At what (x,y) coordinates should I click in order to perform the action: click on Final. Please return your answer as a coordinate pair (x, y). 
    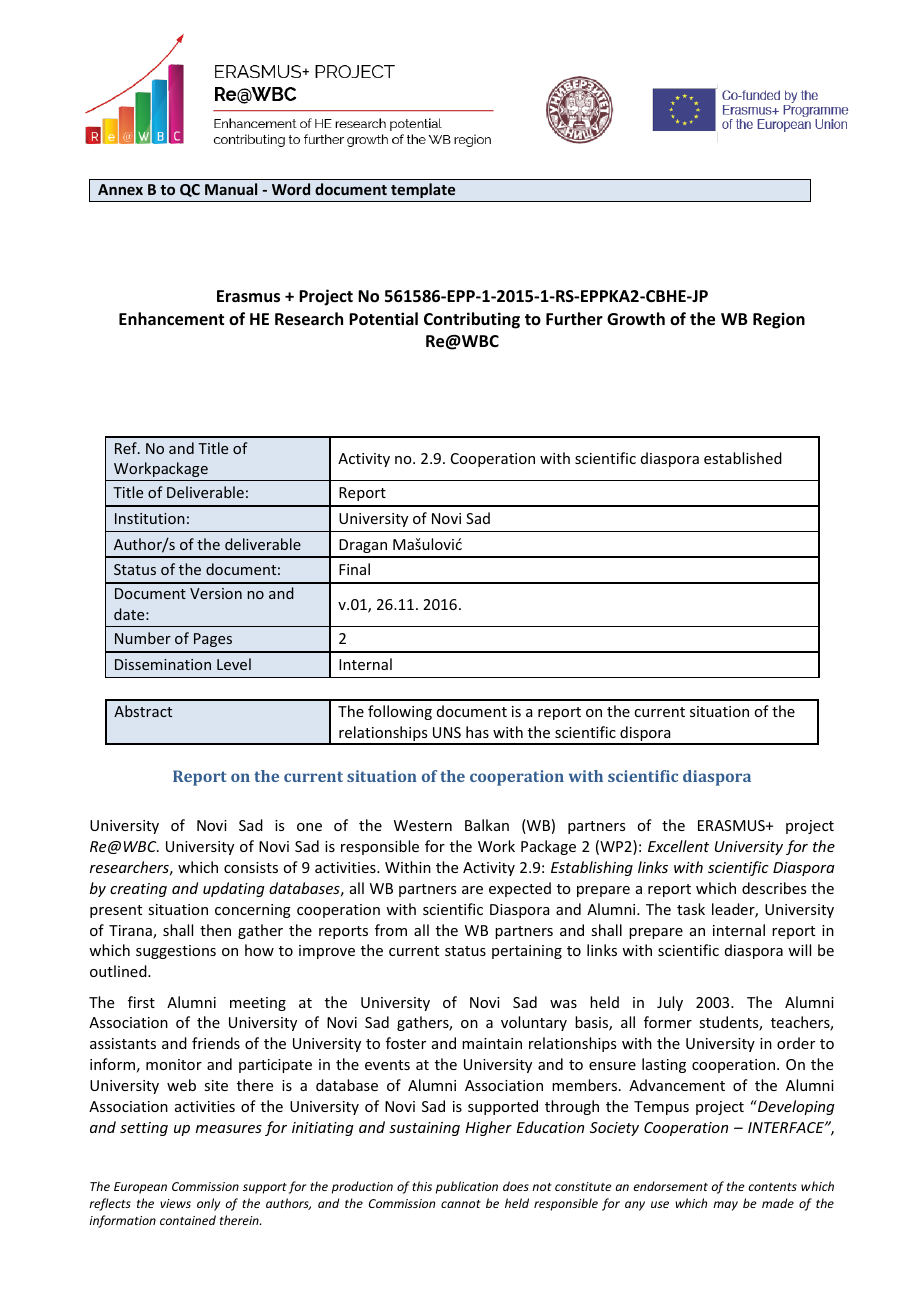
    Looking at the image, I should click on (354, 569).
